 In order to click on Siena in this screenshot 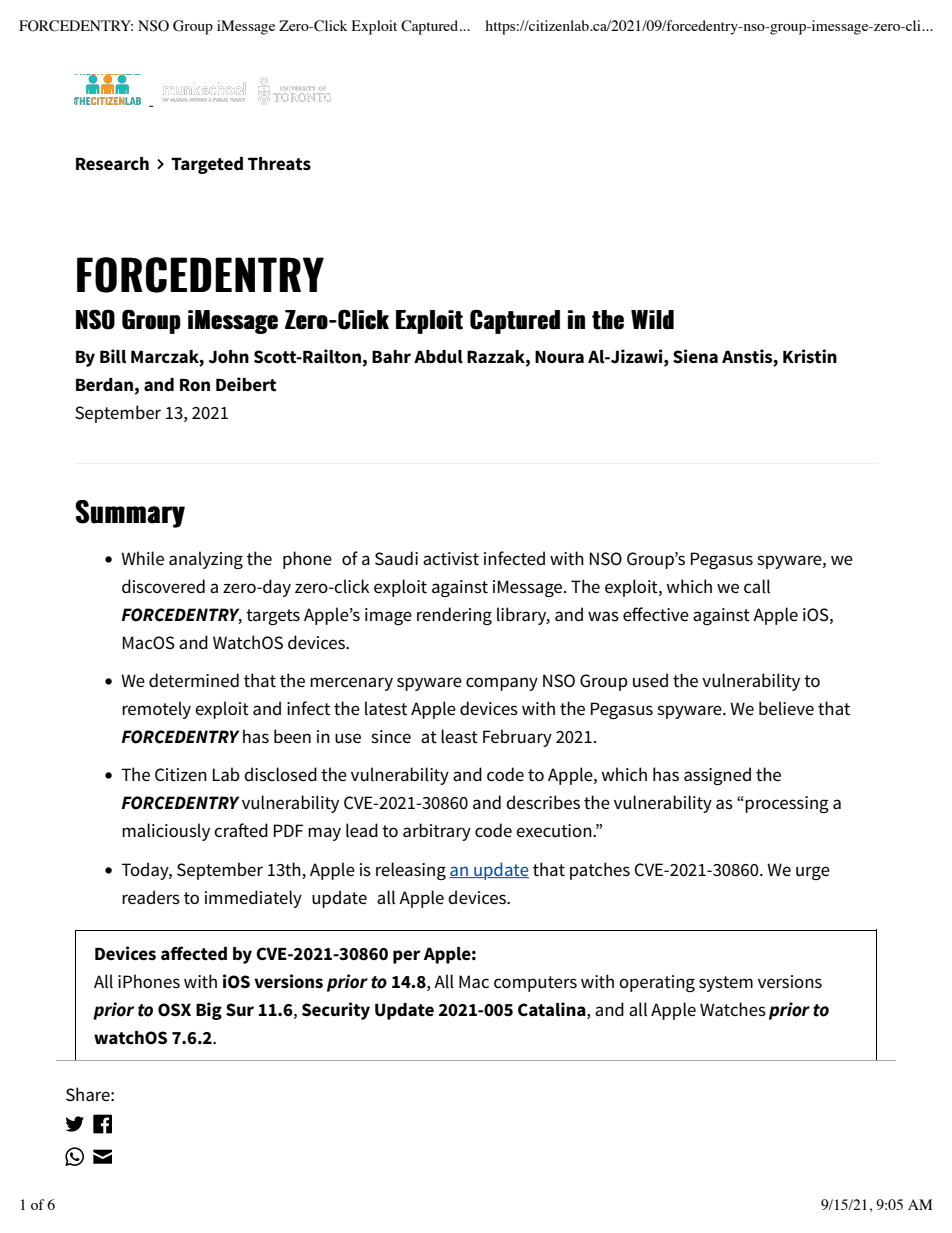, I will do `click(695, 356)`.
